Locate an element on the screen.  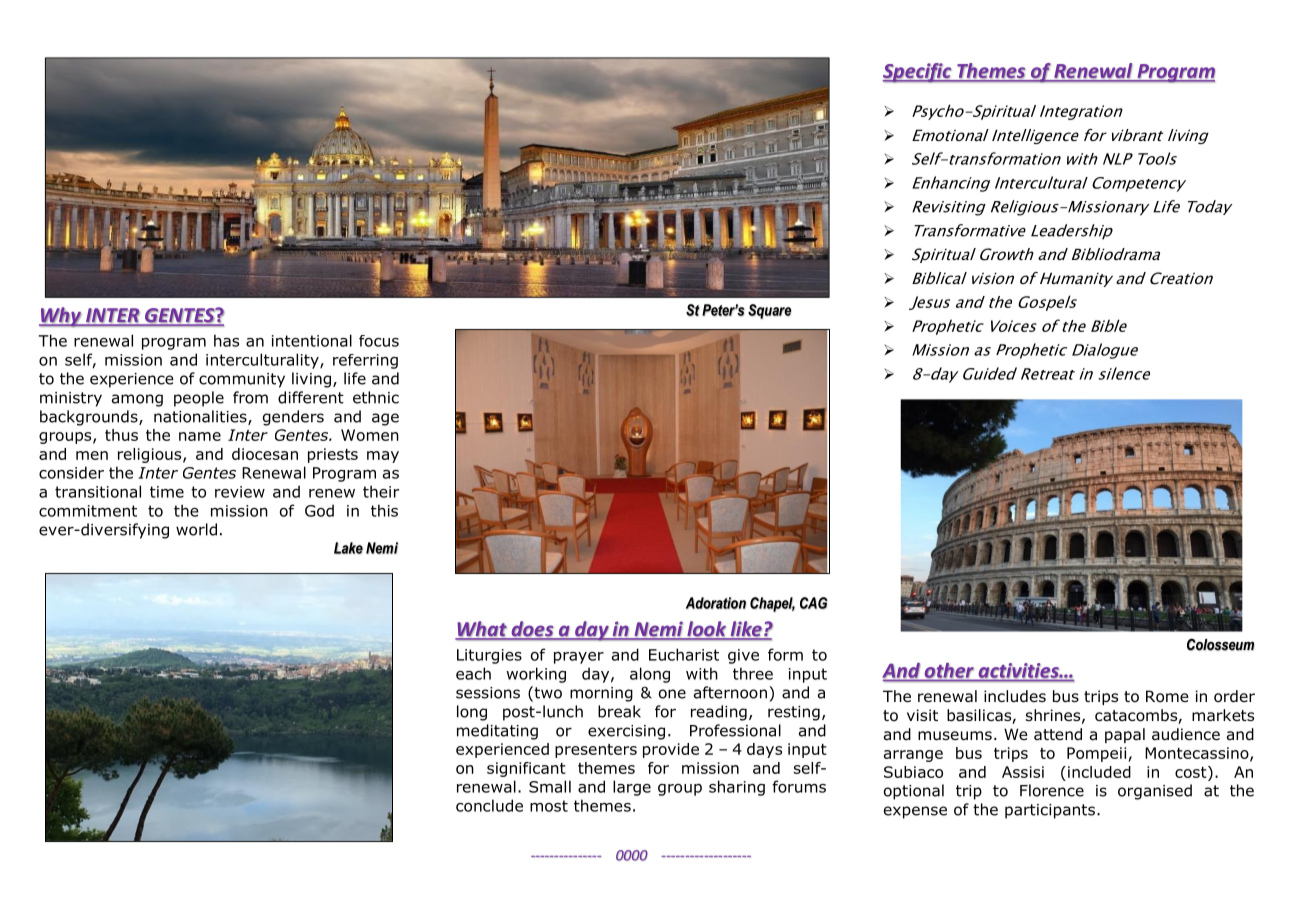
Why is located at coordinates (61, 317).
